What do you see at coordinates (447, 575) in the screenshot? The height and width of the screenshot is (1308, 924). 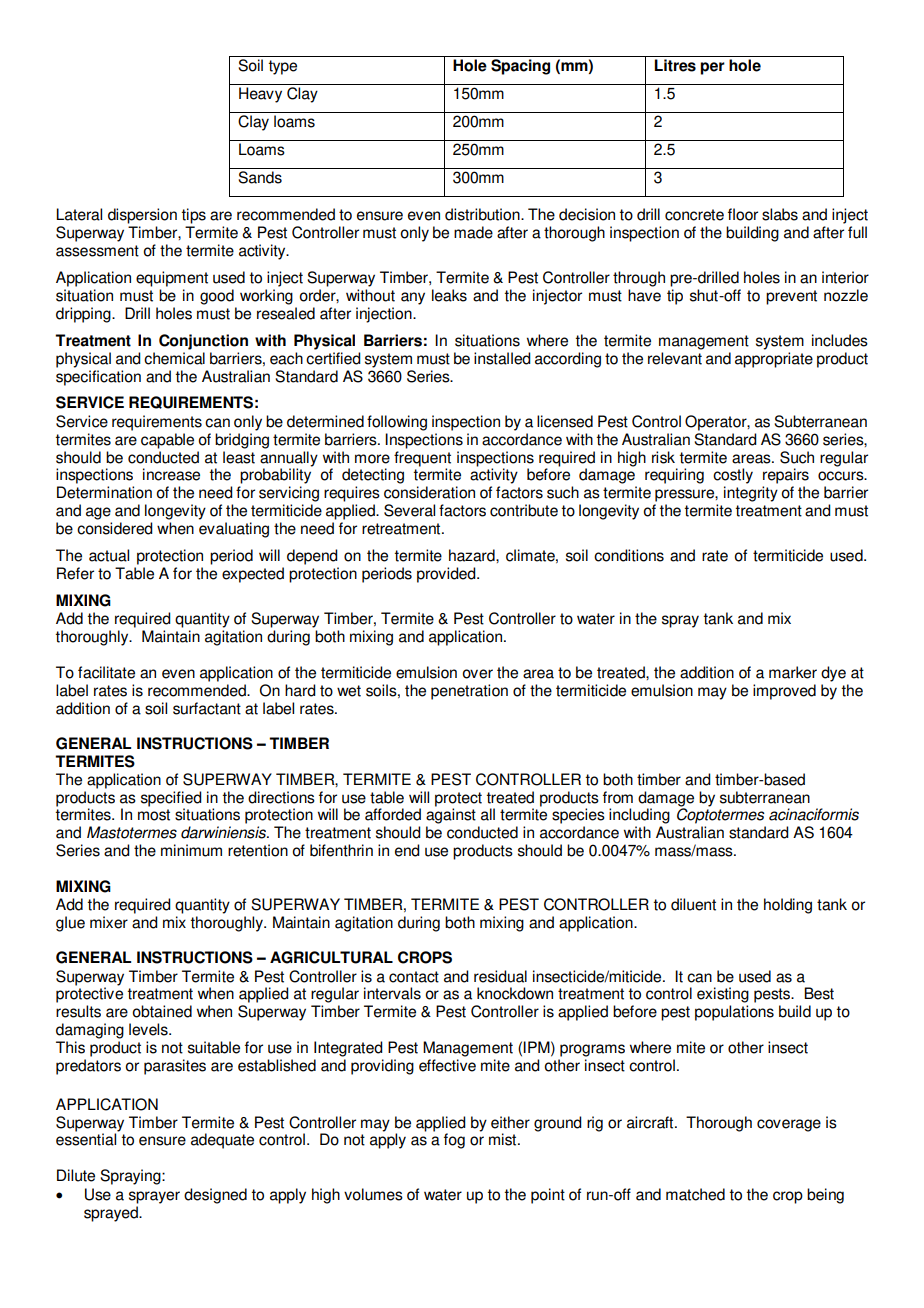 I see `provided` at bounding box center [447, 575].
